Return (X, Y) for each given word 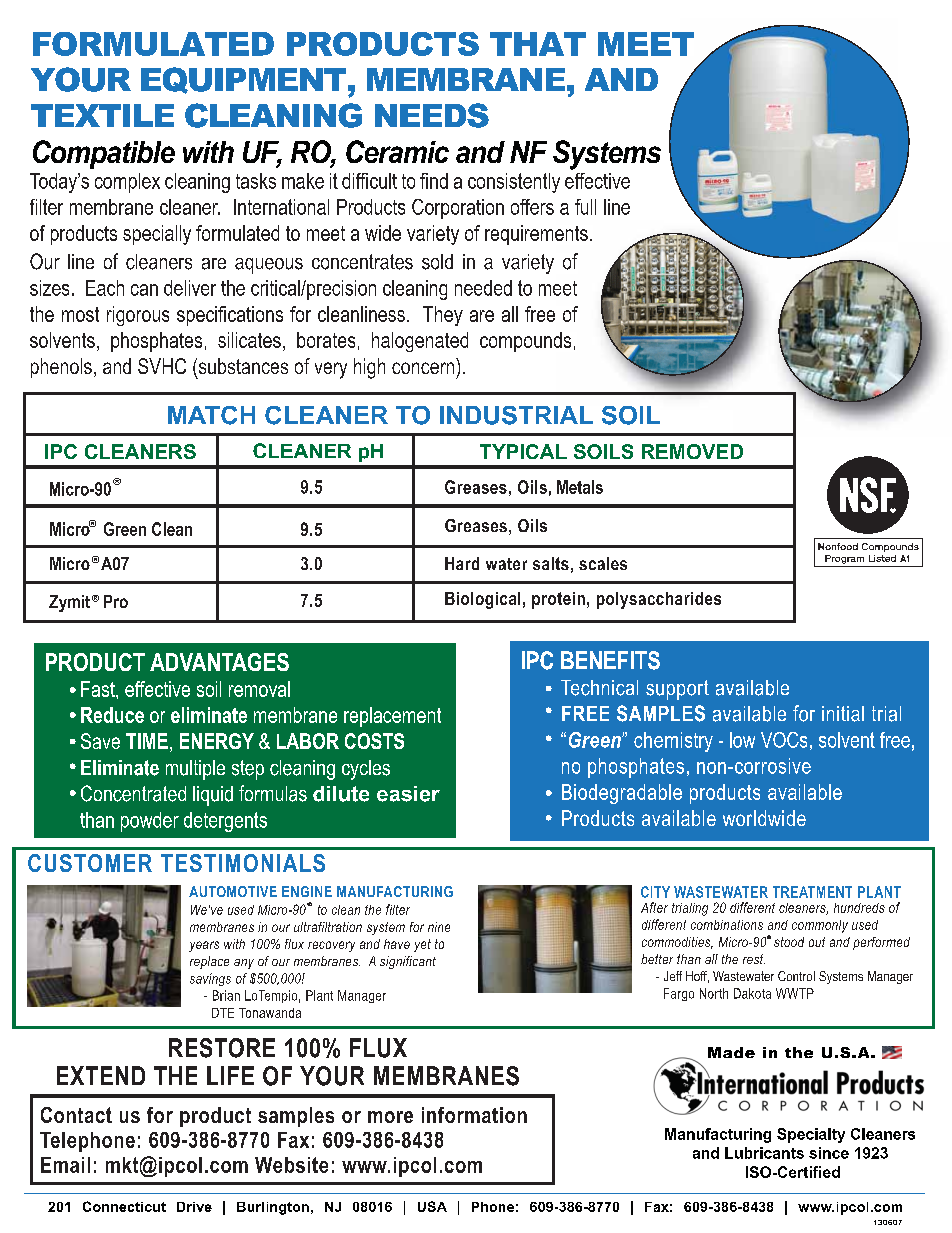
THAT (538, 44)
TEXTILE (102, 115)
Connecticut (124, 1206)
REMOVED (692, 451)
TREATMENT (812, 892)
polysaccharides (659, 600)
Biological (482, 600)
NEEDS (432, 115)
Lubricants (764, 1153)
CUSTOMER (90, 863)
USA (432, 1206)
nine (439, 927)
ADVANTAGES (219, 662)
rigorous (138, 316)
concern (423, 368)
